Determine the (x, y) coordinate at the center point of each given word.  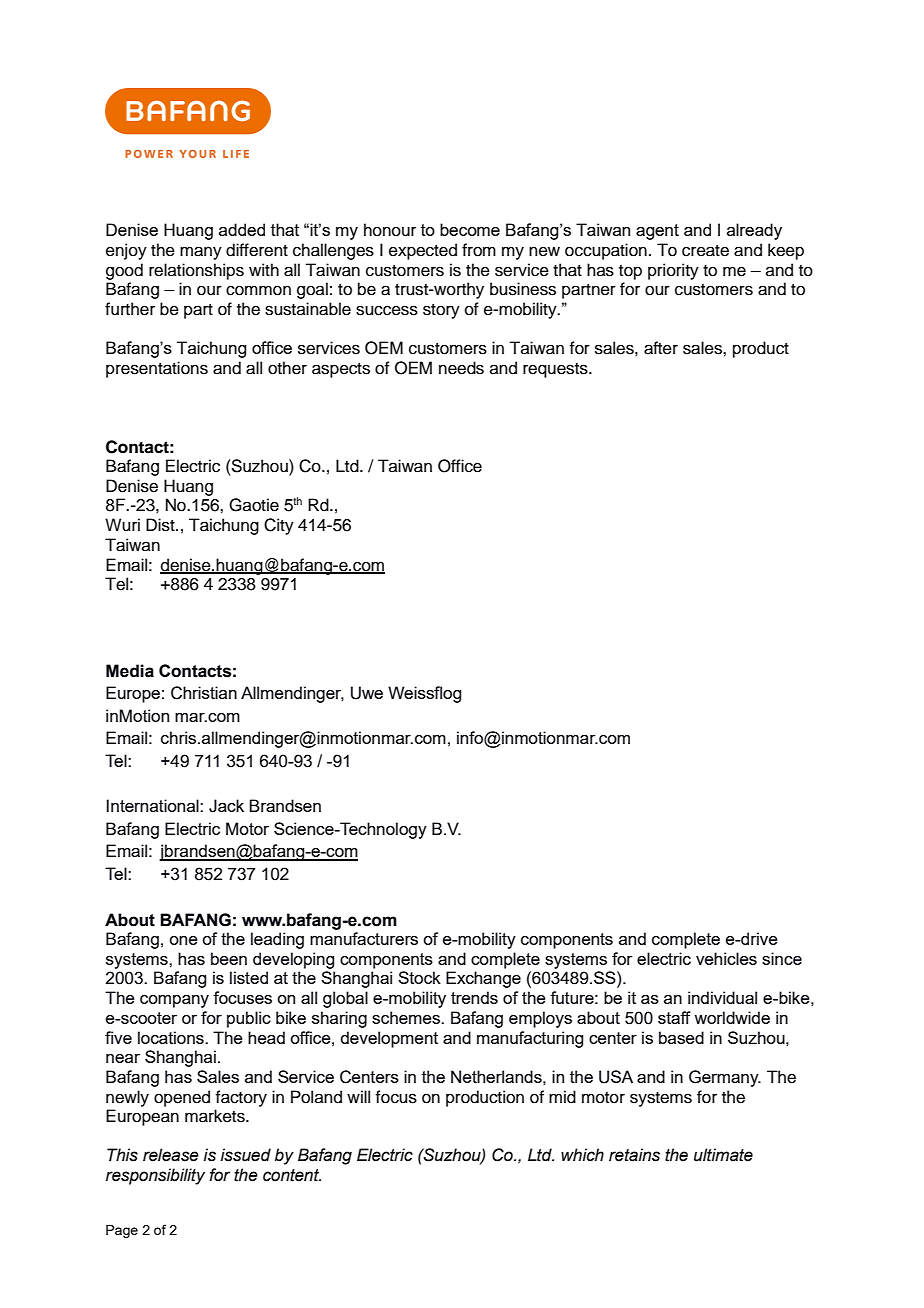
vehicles (726, 958)
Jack (226, 806)
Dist (161, 525)
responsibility (155, 1176)
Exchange (483, 979)
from (479, 250)
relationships (196, 271)
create (705, 251)
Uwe (367, 693)
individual (722, 997)
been (229, 958)
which (582, 1155)
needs (461, 368)
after (661, 348)
